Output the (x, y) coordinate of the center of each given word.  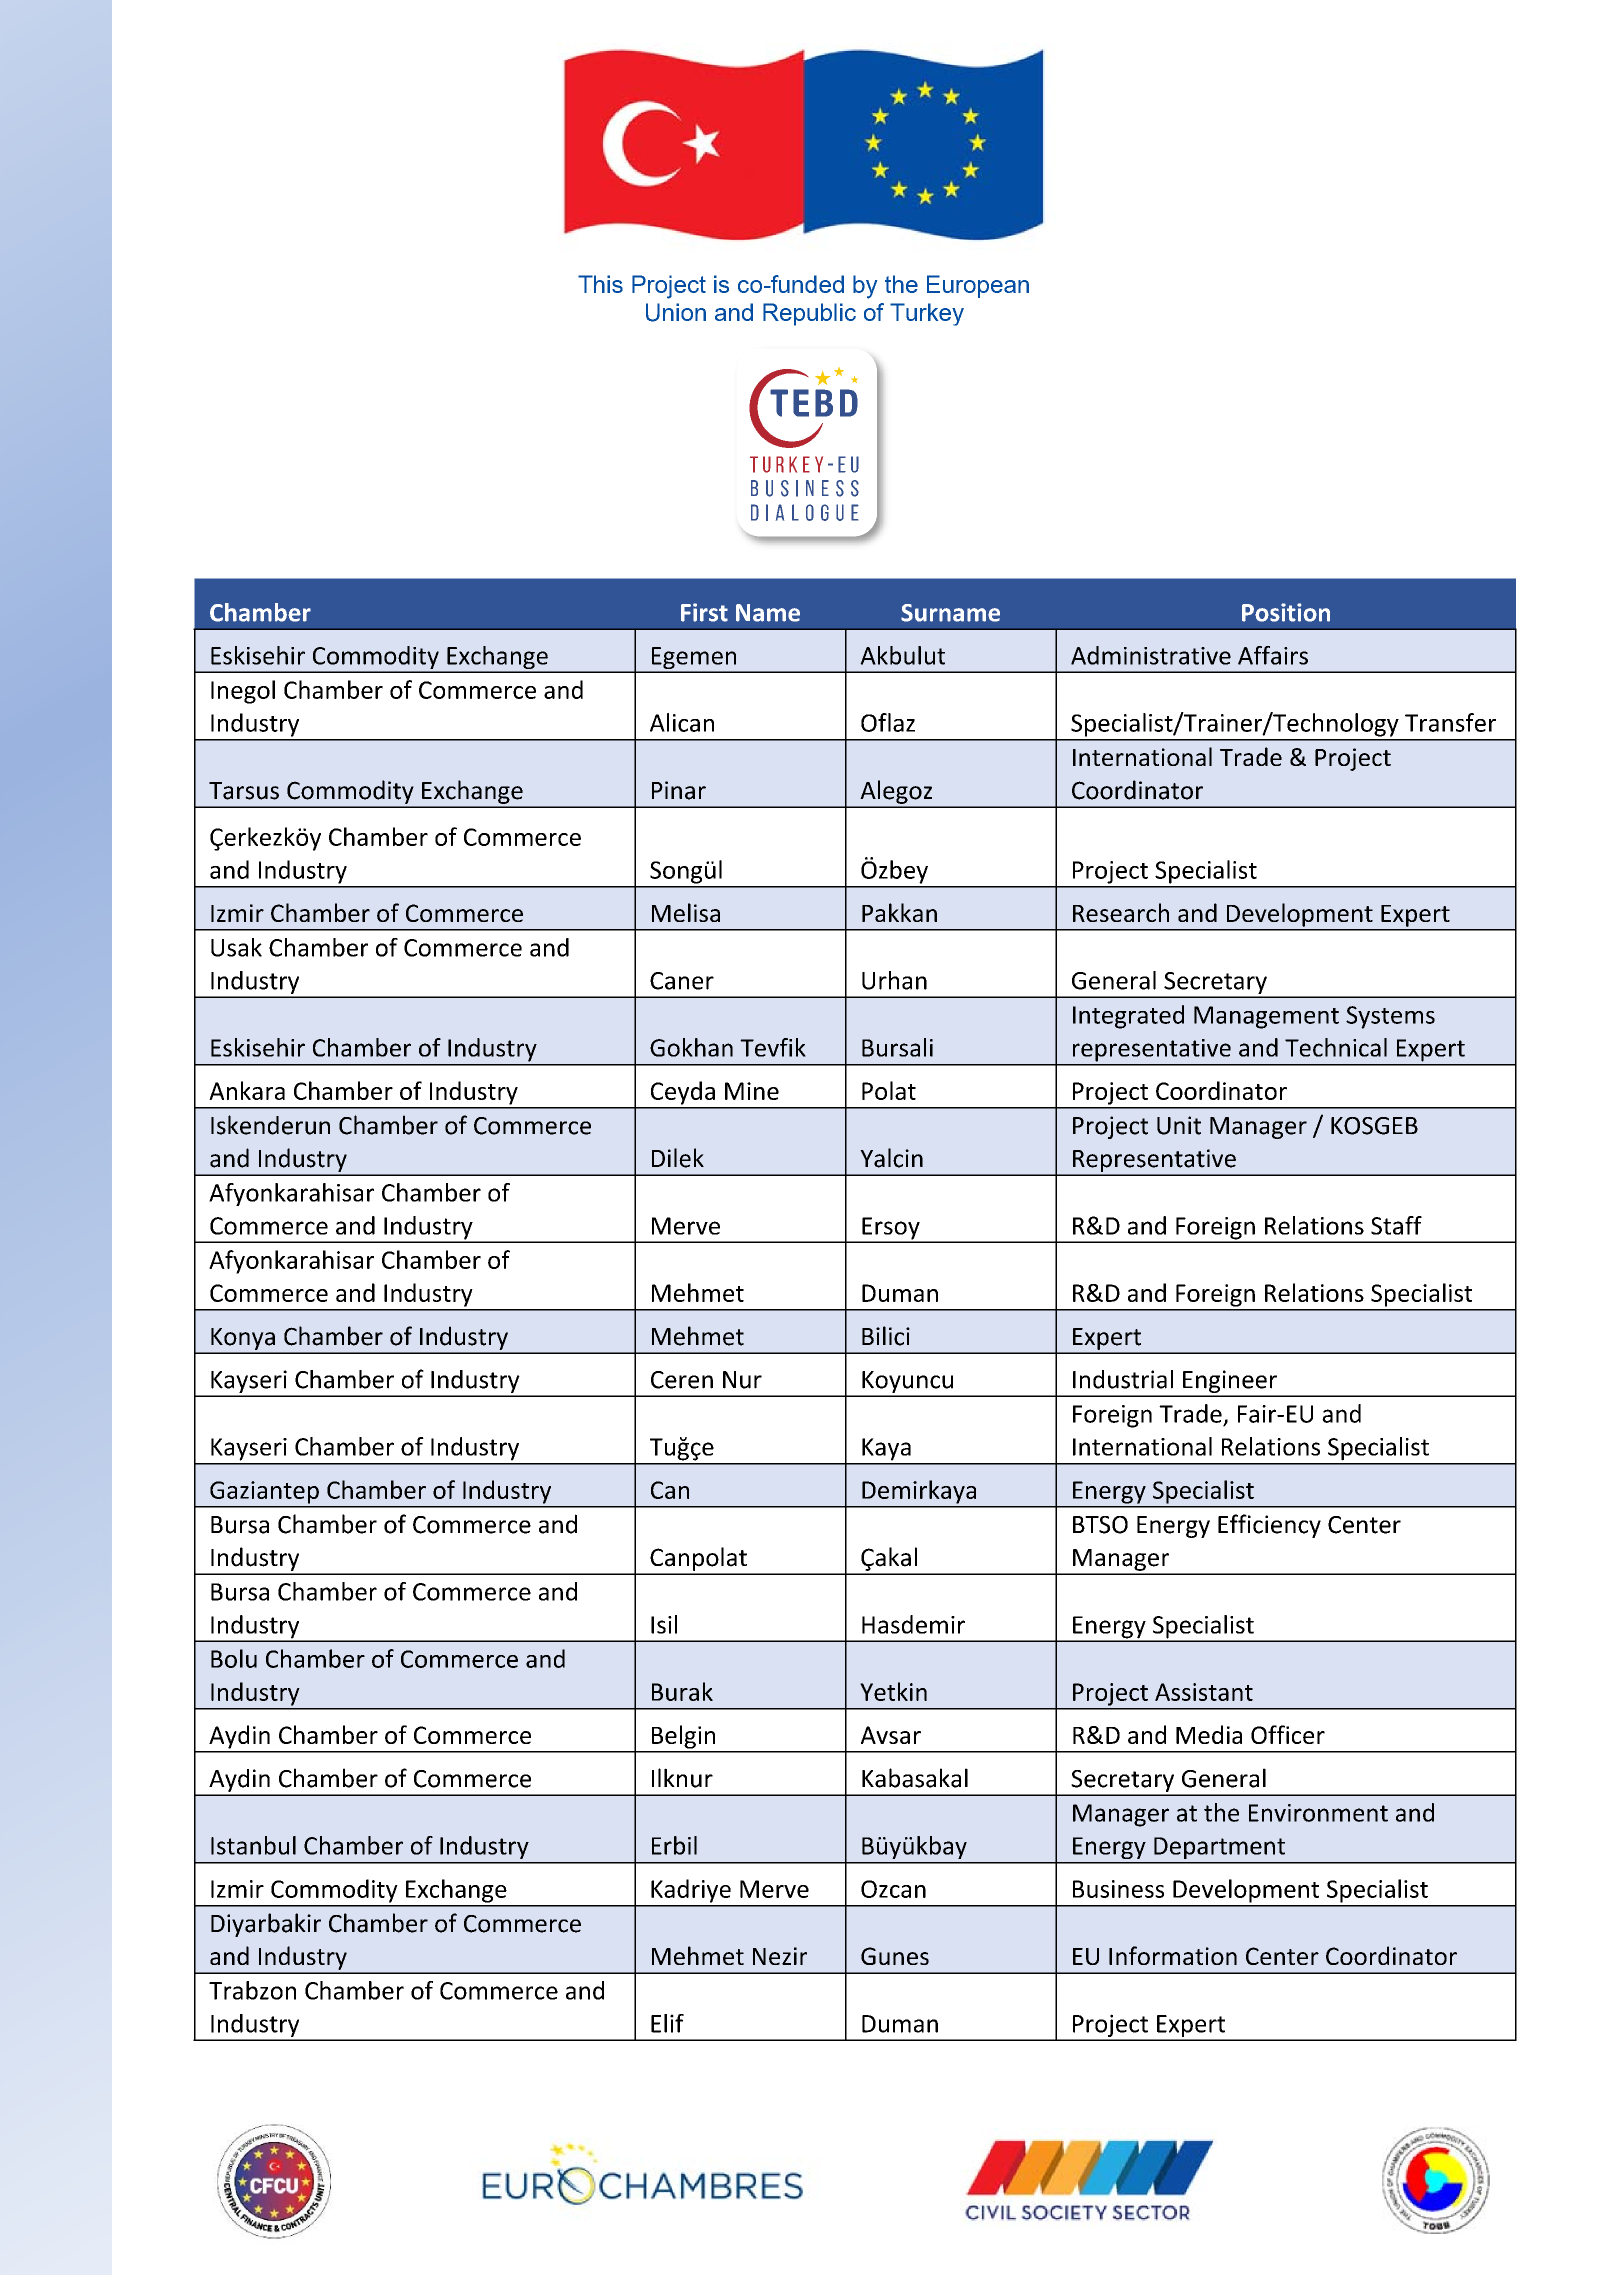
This (600, 284)
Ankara (247, 1090)
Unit (1179, 1125)
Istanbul (253, 1845)
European (978, 286)
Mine (752, 1091)
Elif (667, 2023)
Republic (809, 314)
